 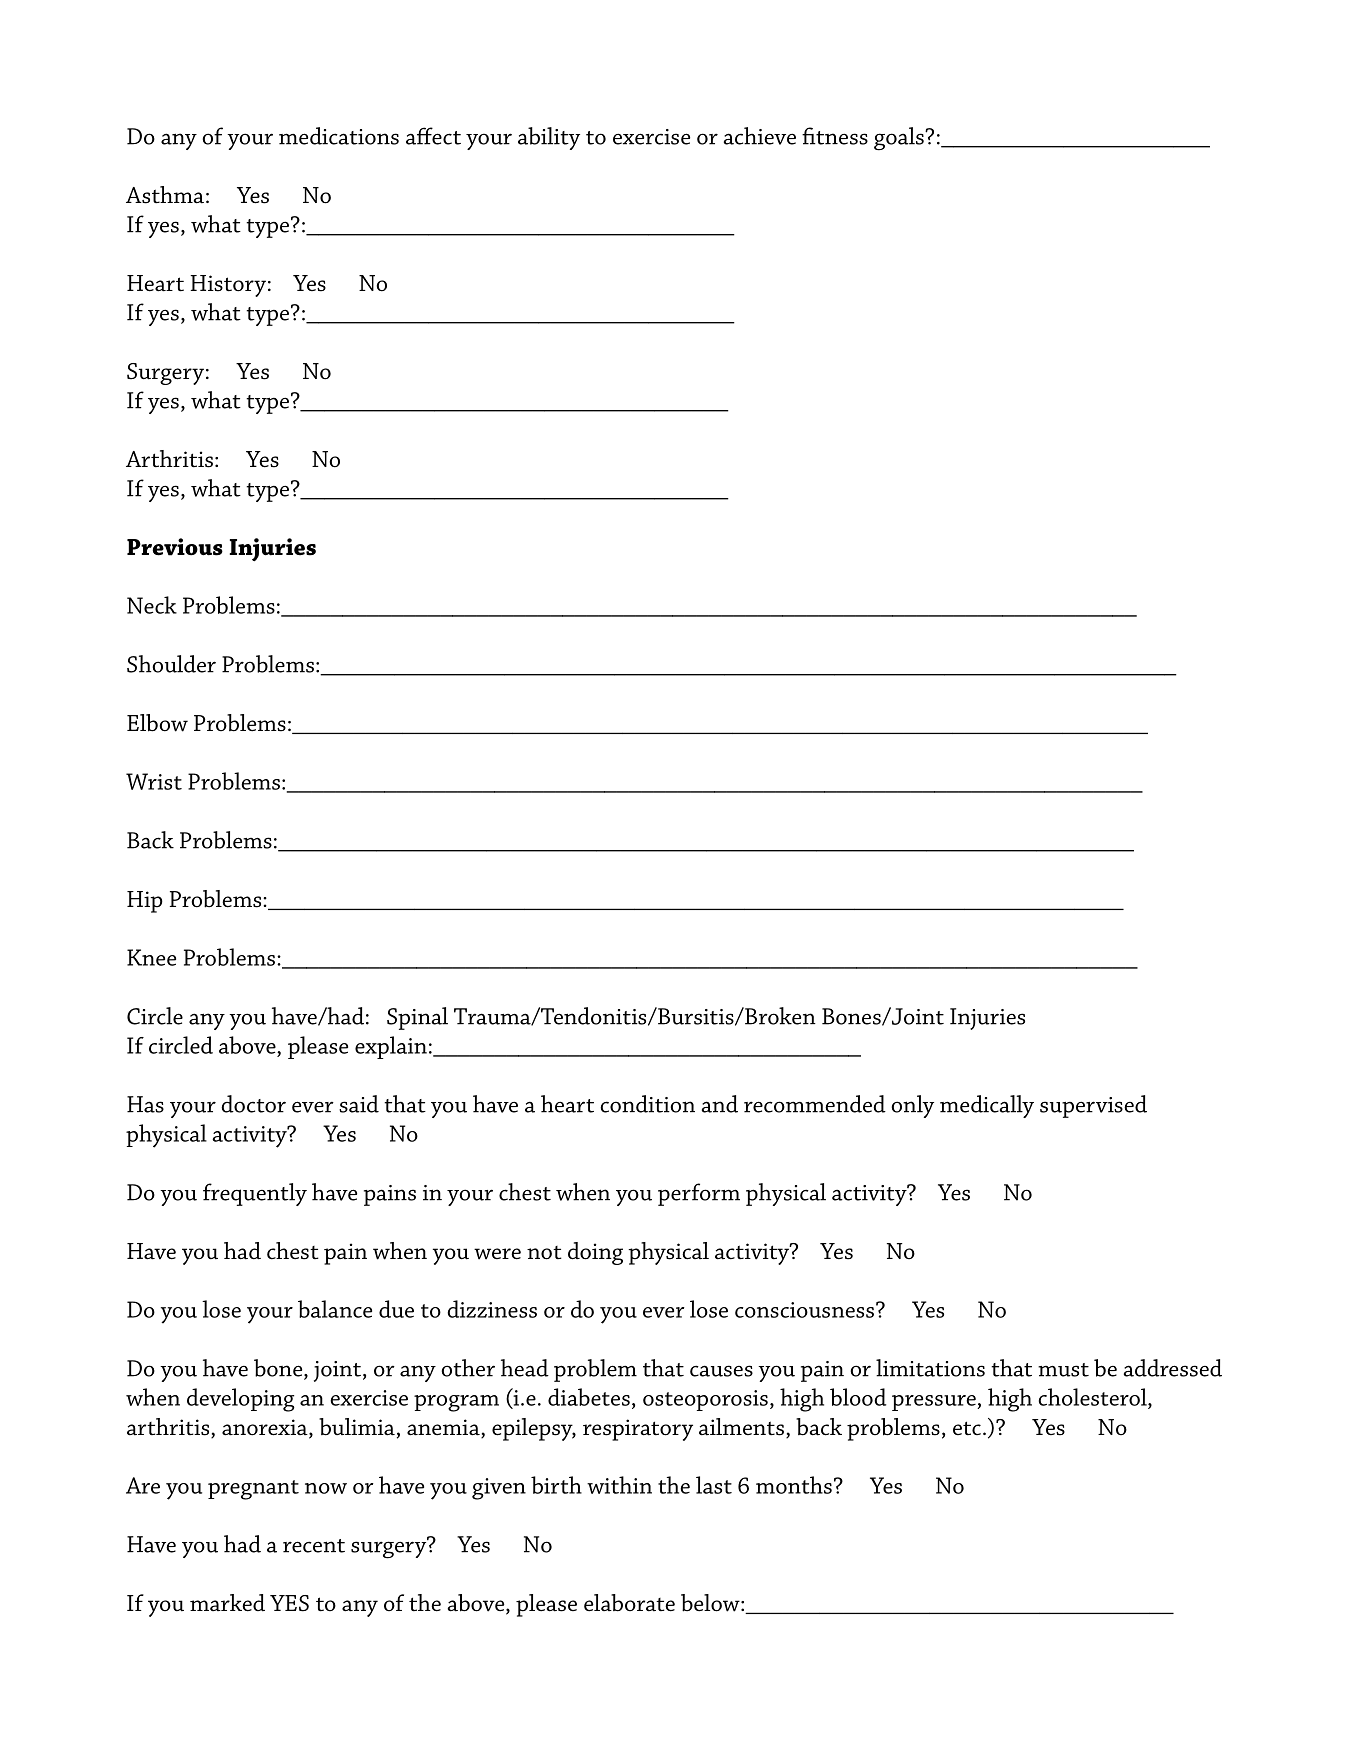 I want to click on ability, so click(x=549, y=138).
